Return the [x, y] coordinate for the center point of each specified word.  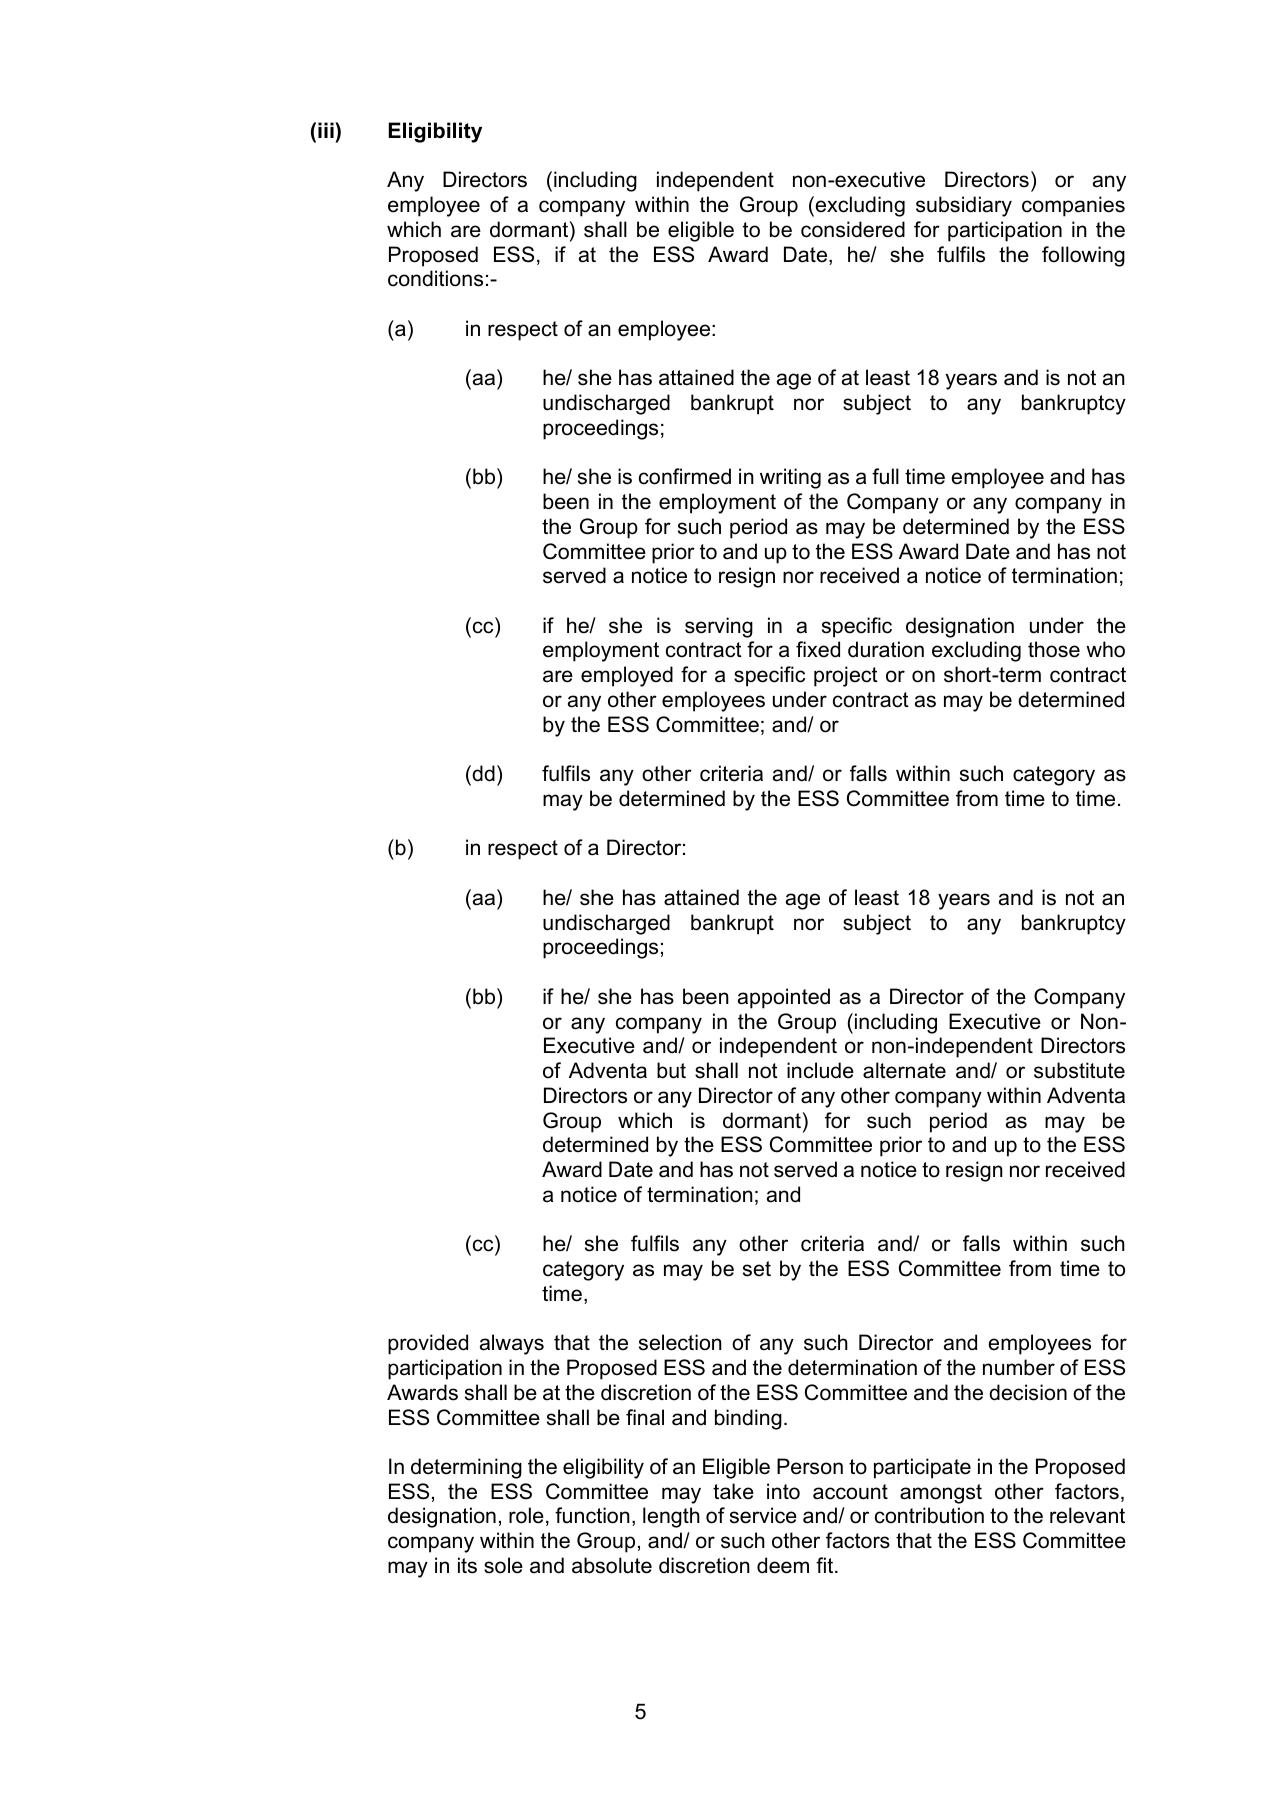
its [467, 1565]
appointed [784, 998]
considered [853, 229]
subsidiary [964, 206]
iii [327, 130]
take [733, 1491]
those [1054, 649]
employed [627, 676]
